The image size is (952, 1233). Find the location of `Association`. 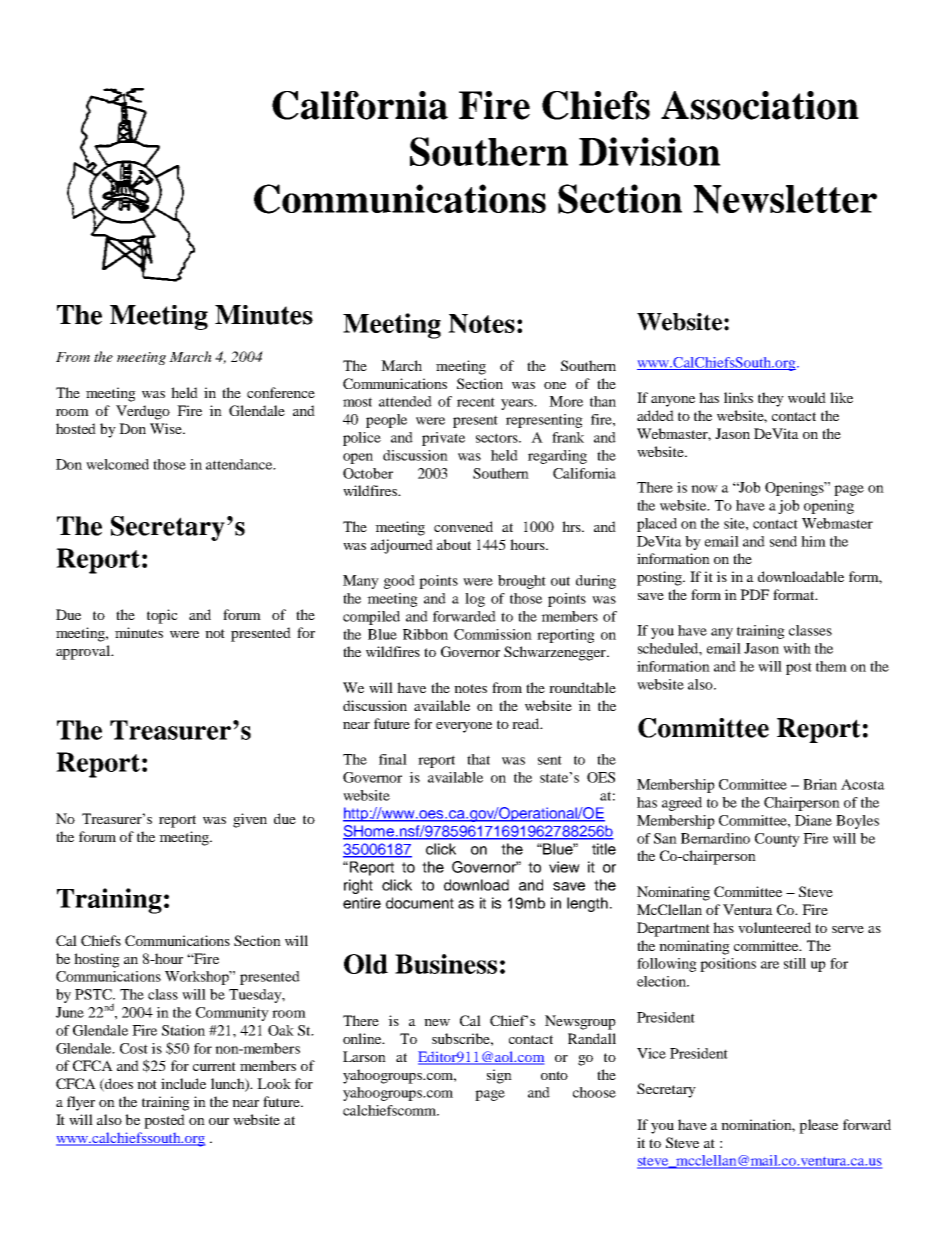

Association is located at coordinates (760, 105).
